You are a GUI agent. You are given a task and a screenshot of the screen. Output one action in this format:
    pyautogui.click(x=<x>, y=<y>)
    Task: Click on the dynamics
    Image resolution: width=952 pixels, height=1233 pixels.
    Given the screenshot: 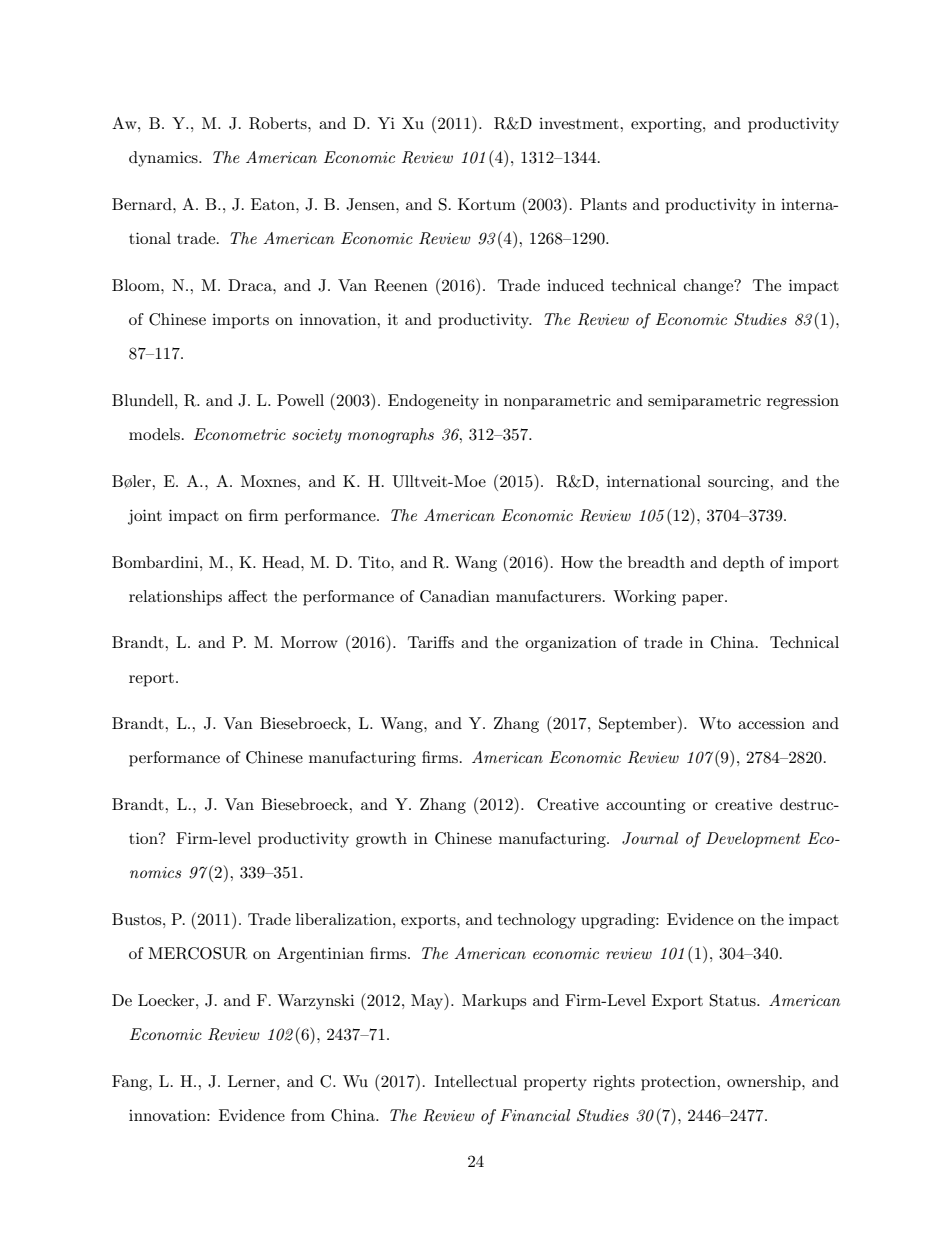 What is the action you would take?
    pyautogui.click(x=164, y=159)
